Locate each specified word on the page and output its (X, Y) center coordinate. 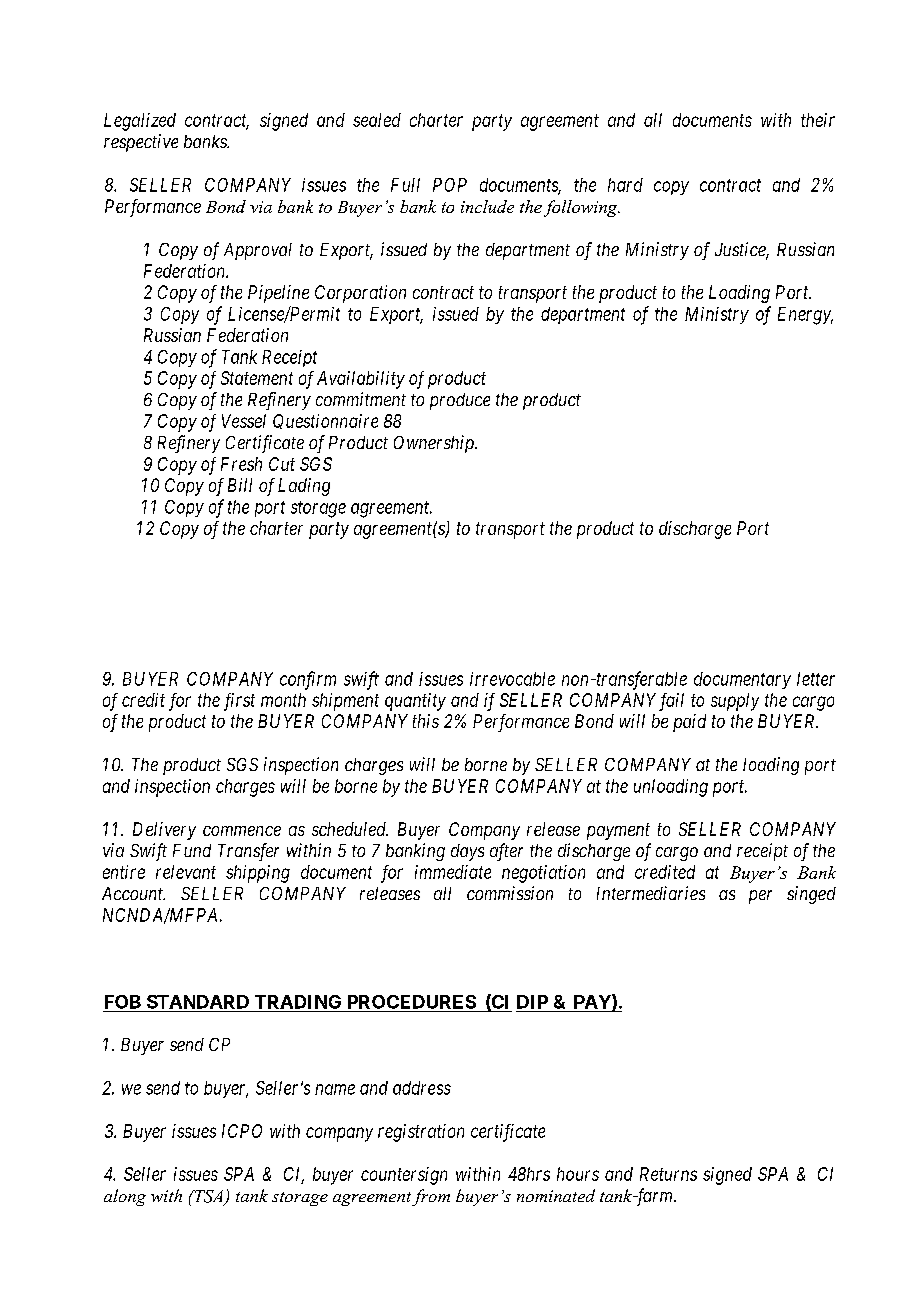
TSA (209, 1197)
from (431, 1197)
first (239, 702)
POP (450, 185)
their (818, 120)
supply (735, 702)
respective (141, 143)
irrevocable (512, 679)
